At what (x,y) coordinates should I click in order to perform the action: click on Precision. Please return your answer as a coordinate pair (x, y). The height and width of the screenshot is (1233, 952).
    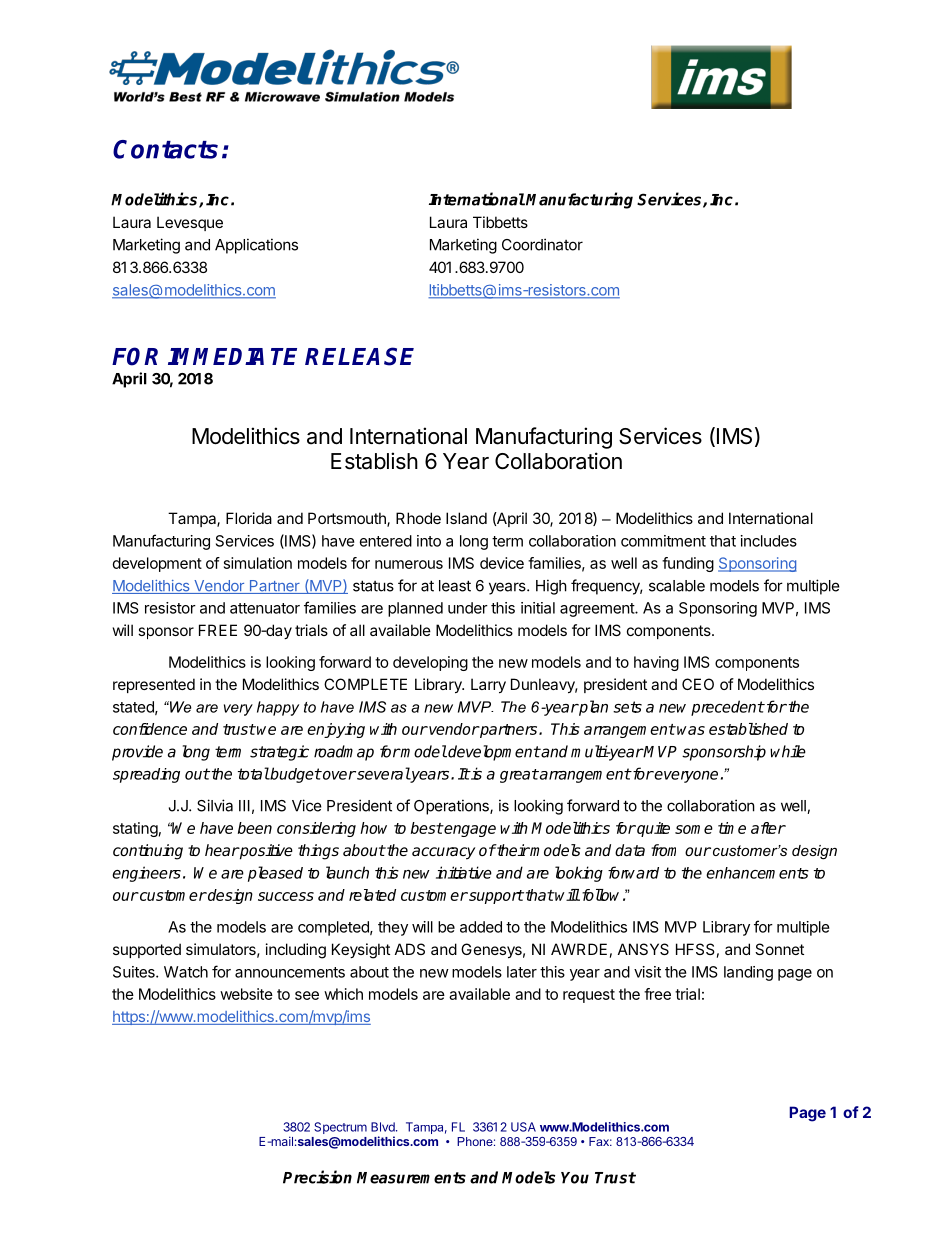
    Looking at the image, I should click on (317, 1177).
